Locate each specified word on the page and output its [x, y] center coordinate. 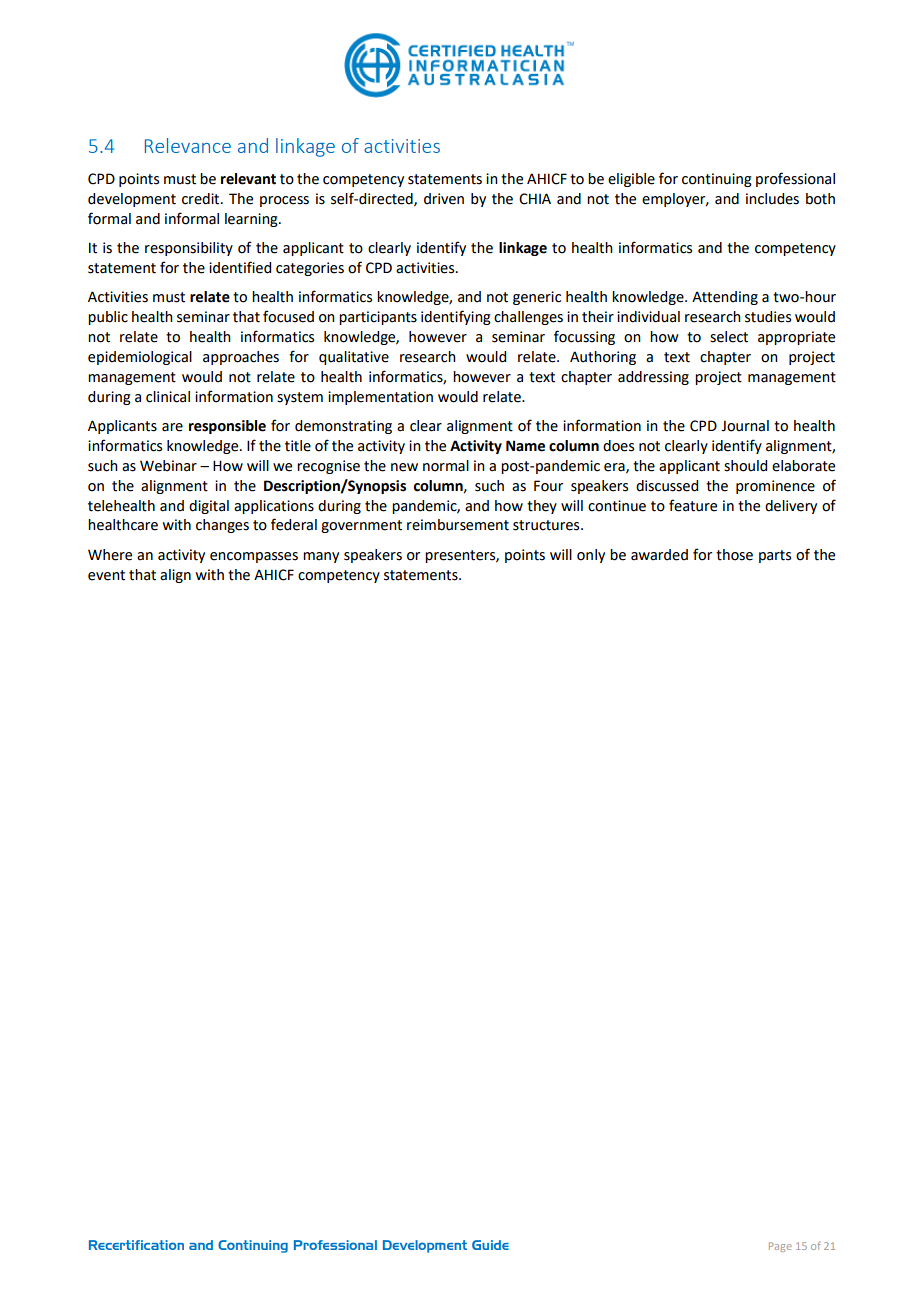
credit [202, 199]
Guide [490, 1245]
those [734, 555]
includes [772, 199]
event [106, 575]
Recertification [136, 1245]
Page [780, 1247]
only [591, 556]
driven [444, 199]
